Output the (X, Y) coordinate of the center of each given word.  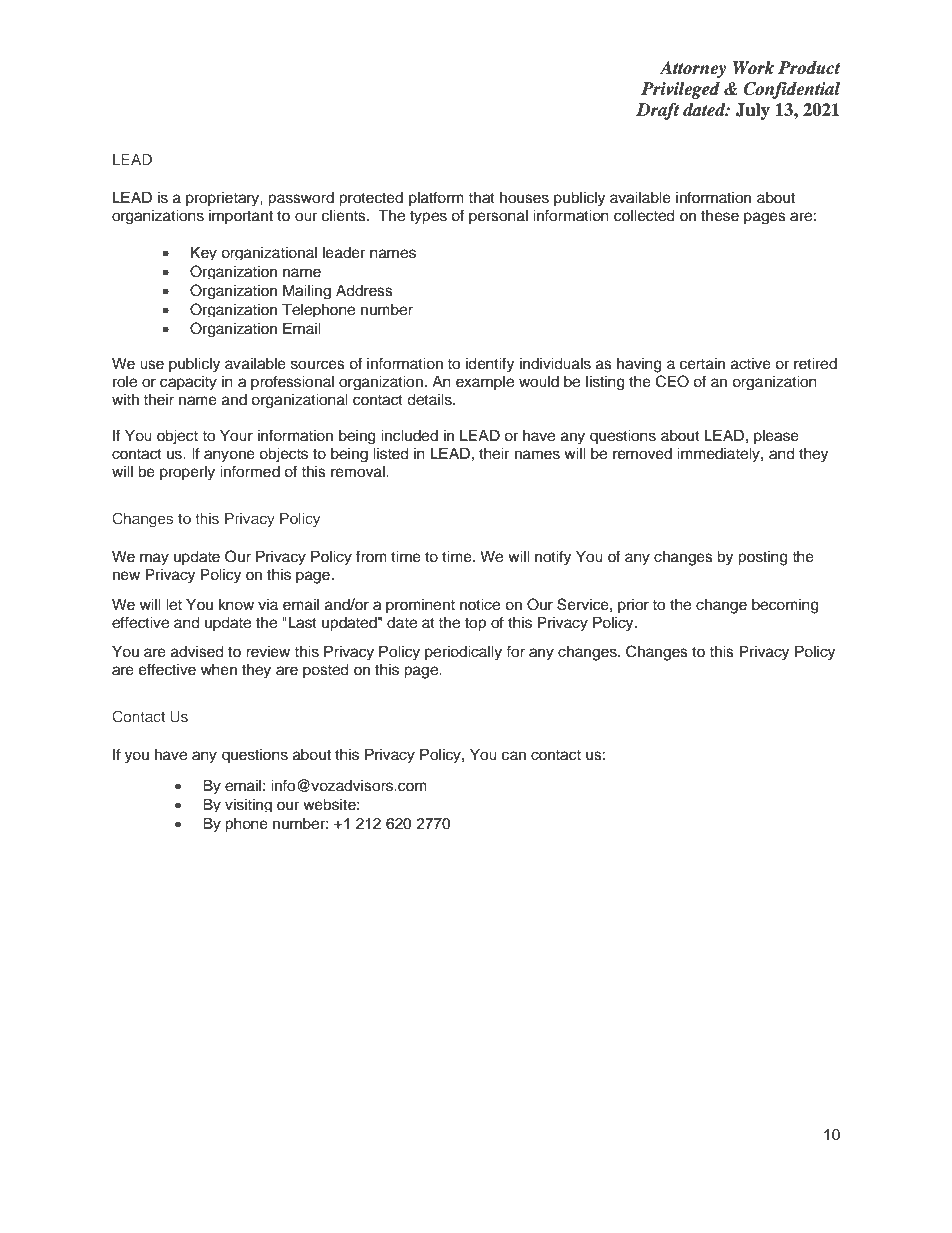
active (751, 364)
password (301, 199)
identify (490, 365)
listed (391, 454)
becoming (785, 606)
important (241, 217)
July (753, 111)
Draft (657, 111)
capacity (188, 383)
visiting (248, 805)
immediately (719, 455)
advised (197, 652)
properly (187, 473)
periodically (463, 653)
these (720, 216)
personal (498, 217)
